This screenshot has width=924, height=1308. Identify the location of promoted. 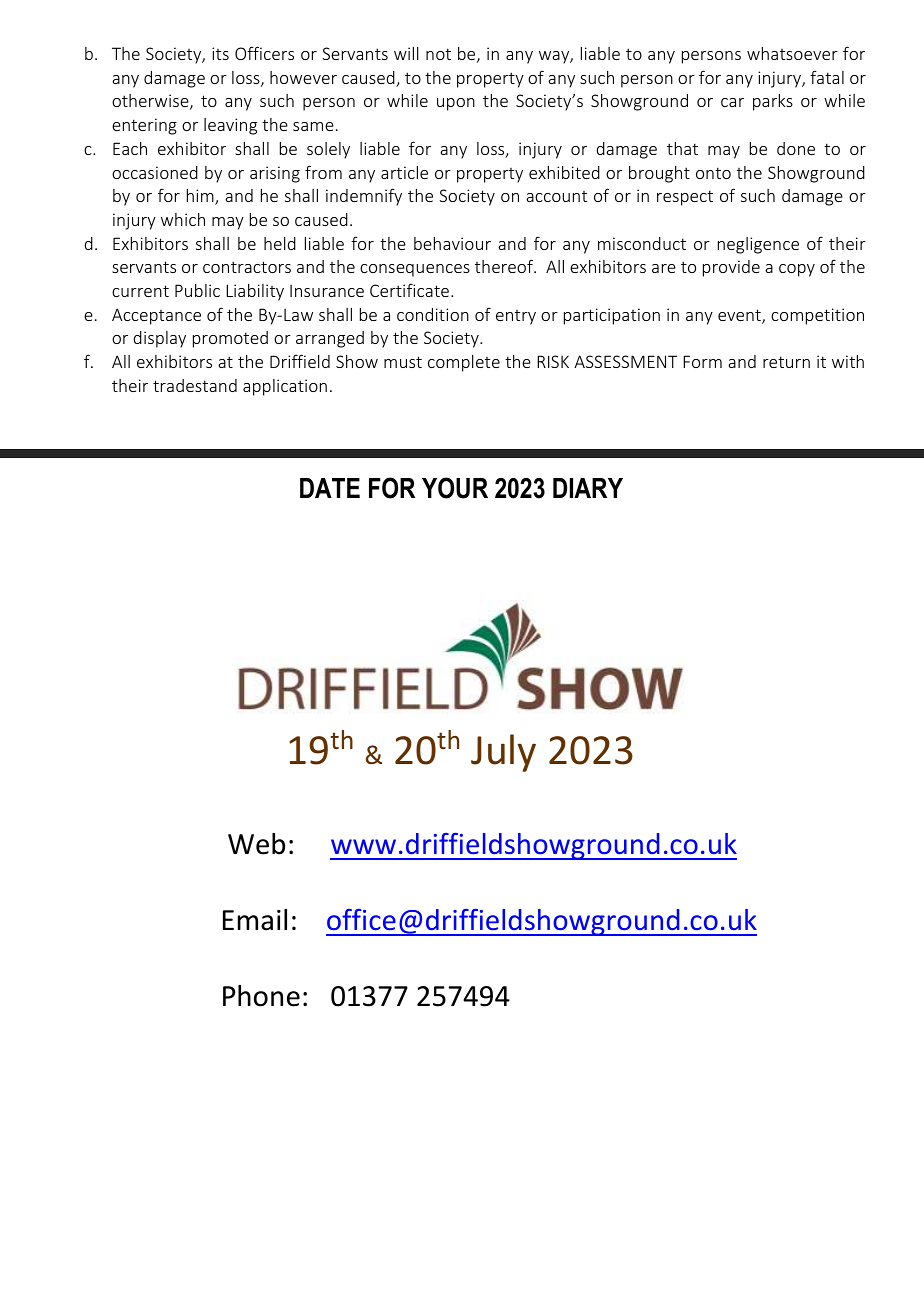
(230, 339).
